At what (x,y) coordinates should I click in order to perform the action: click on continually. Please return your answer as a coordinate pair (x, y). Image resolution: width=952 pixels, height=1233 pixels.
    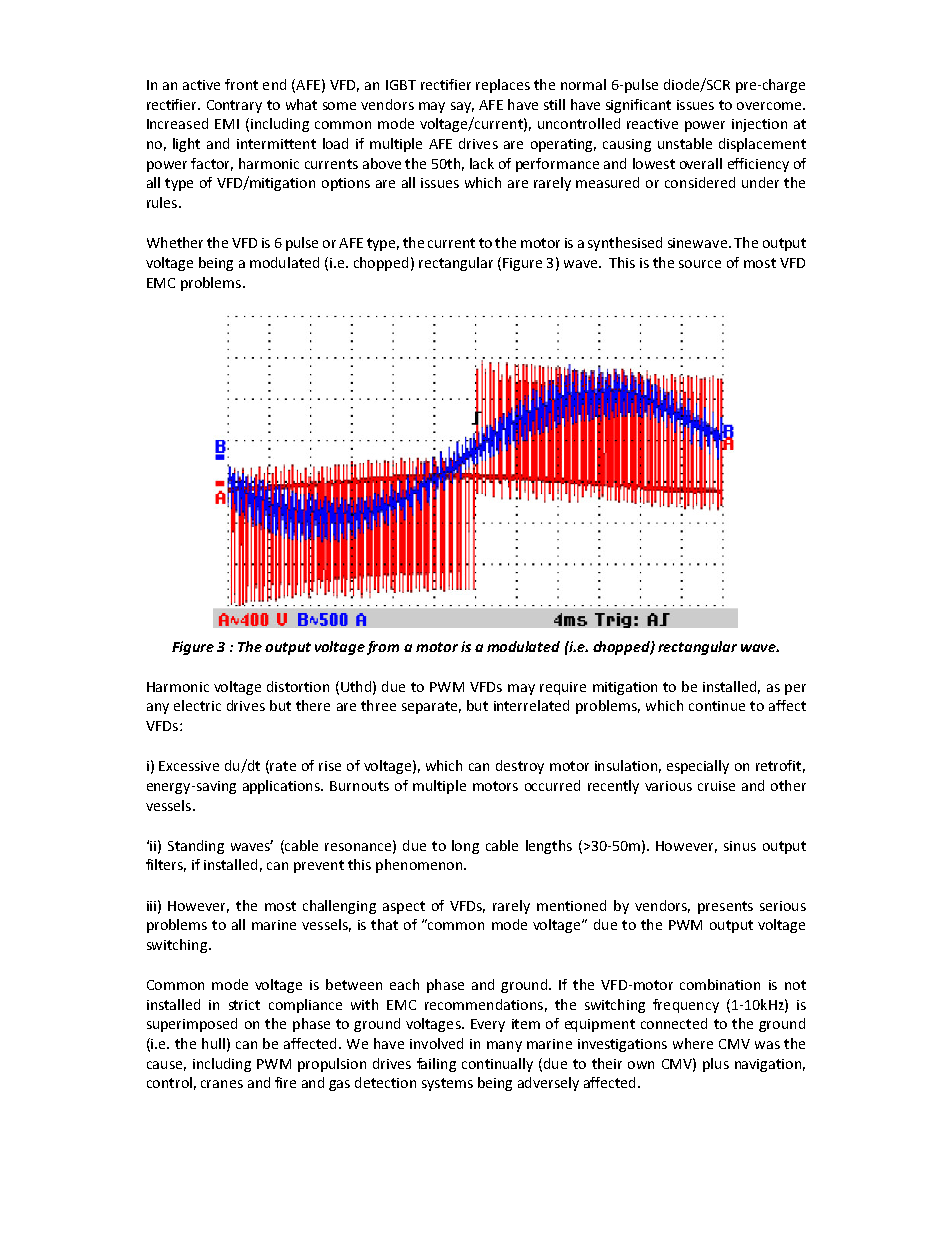
    Looking at the image, I should click on (497, 1065).
